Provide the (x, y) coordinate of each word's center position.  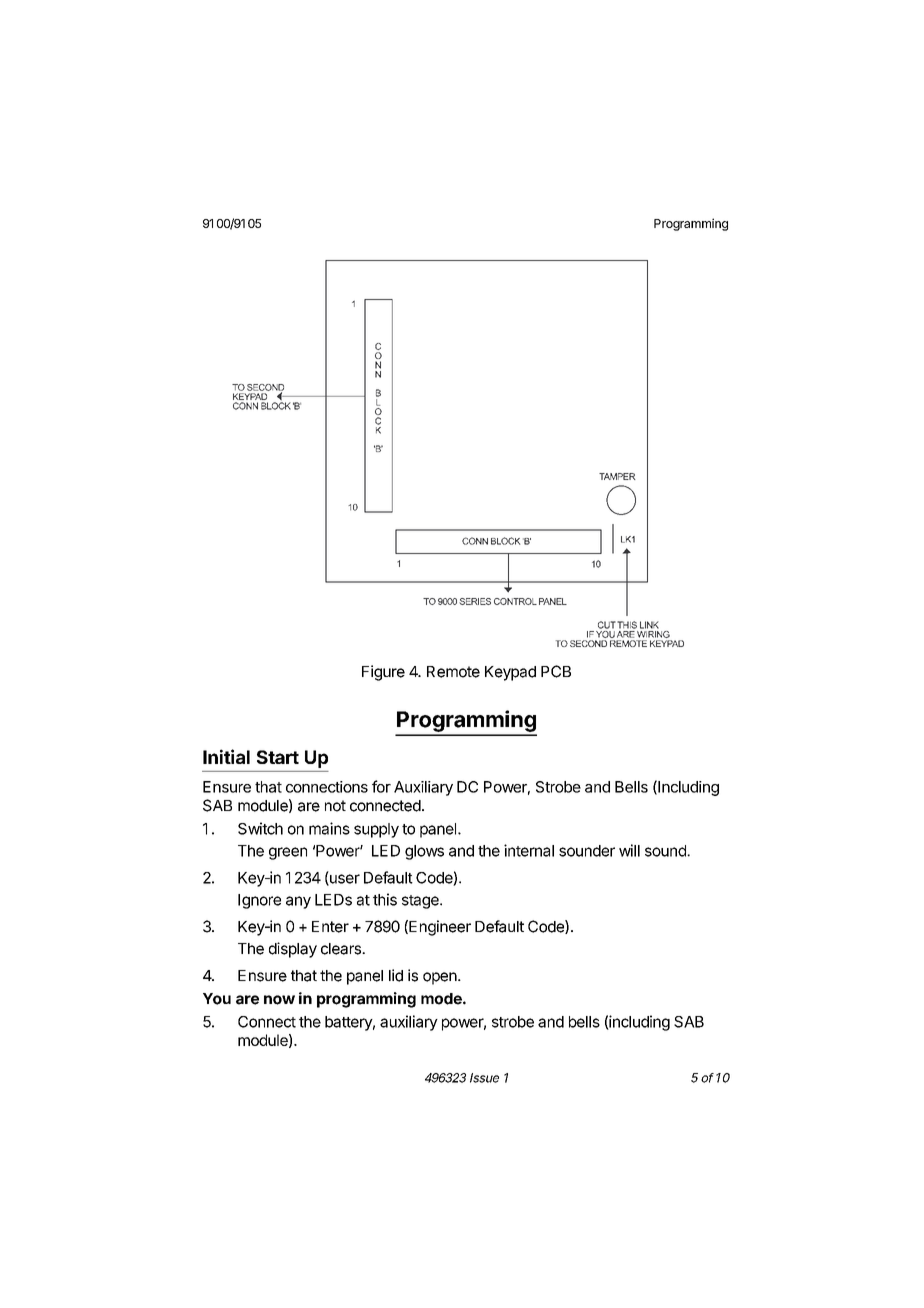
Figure (383, 673)
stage (421, 902)
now (279, 1000)
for (381, 786)
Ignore (259, 901)
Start (278, 757)
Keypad (510, 673)
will (629, 850)
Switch (260, 828)
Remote (453, 672)
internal (529, 850)
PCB (556, 671)
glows (424, 852)
